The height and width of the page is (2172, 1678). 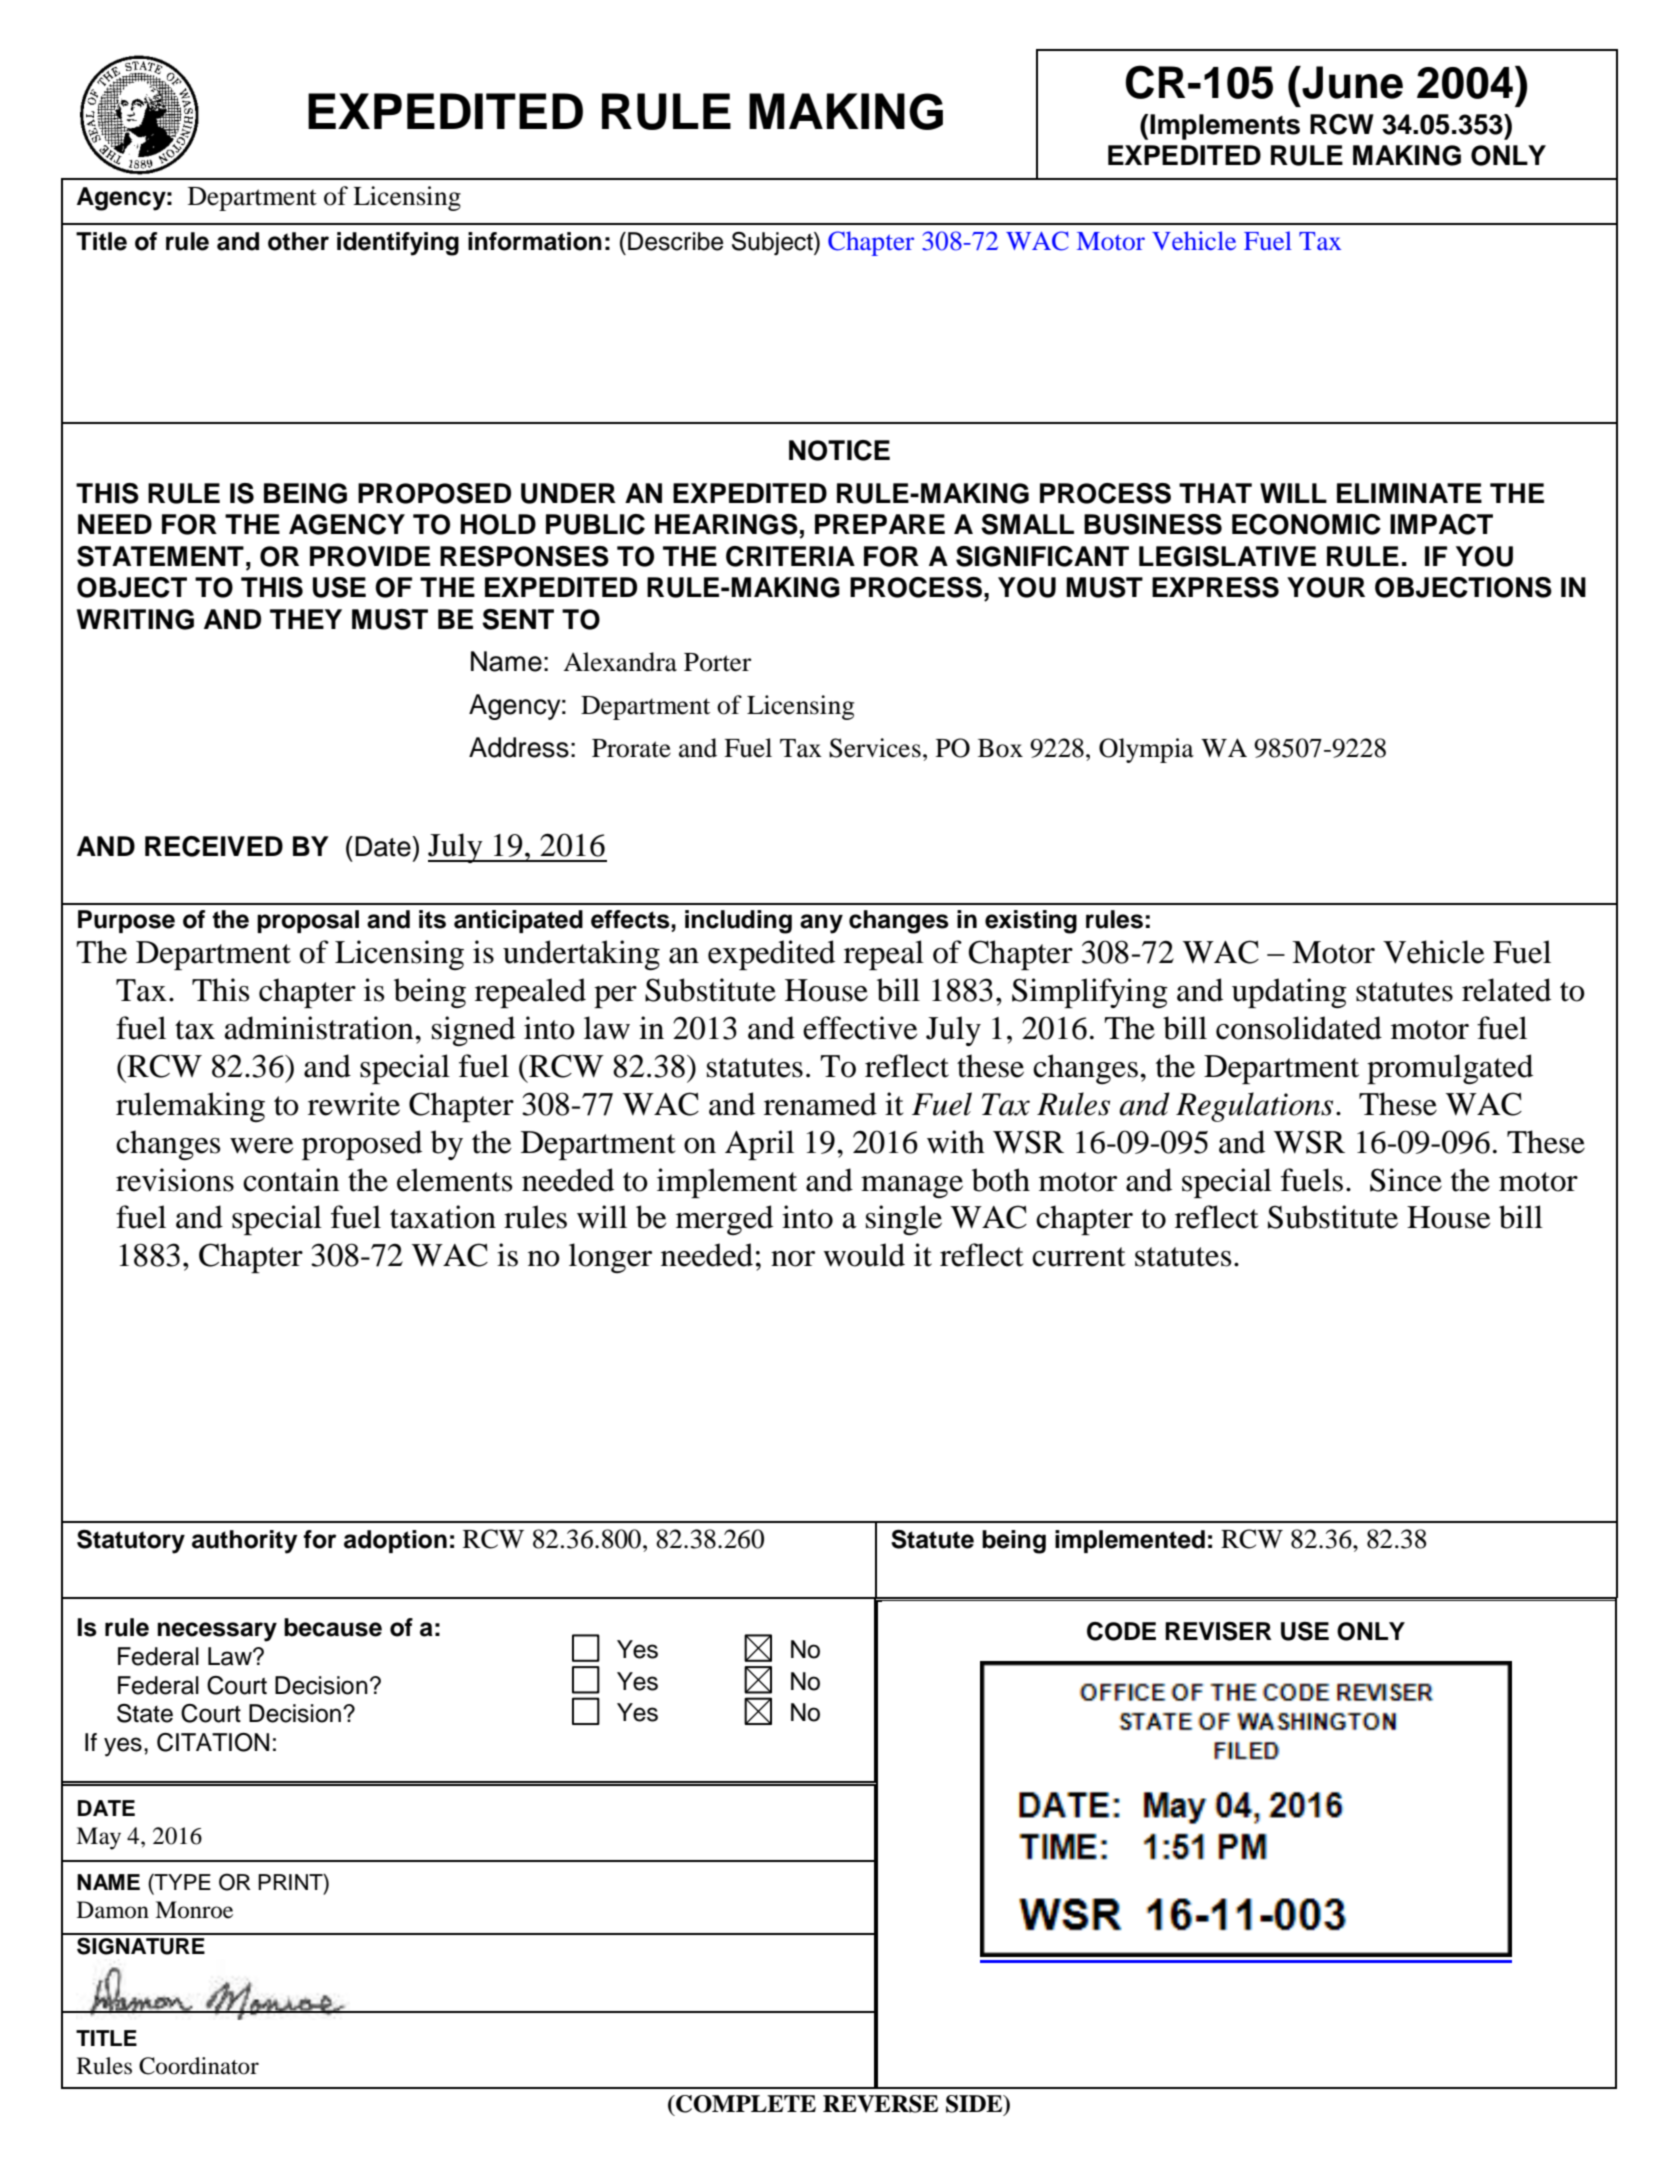 What do you see at coordinates (1254, 1107) in the page?
I see `Regulations` at bounding box center [1254, 1107].
